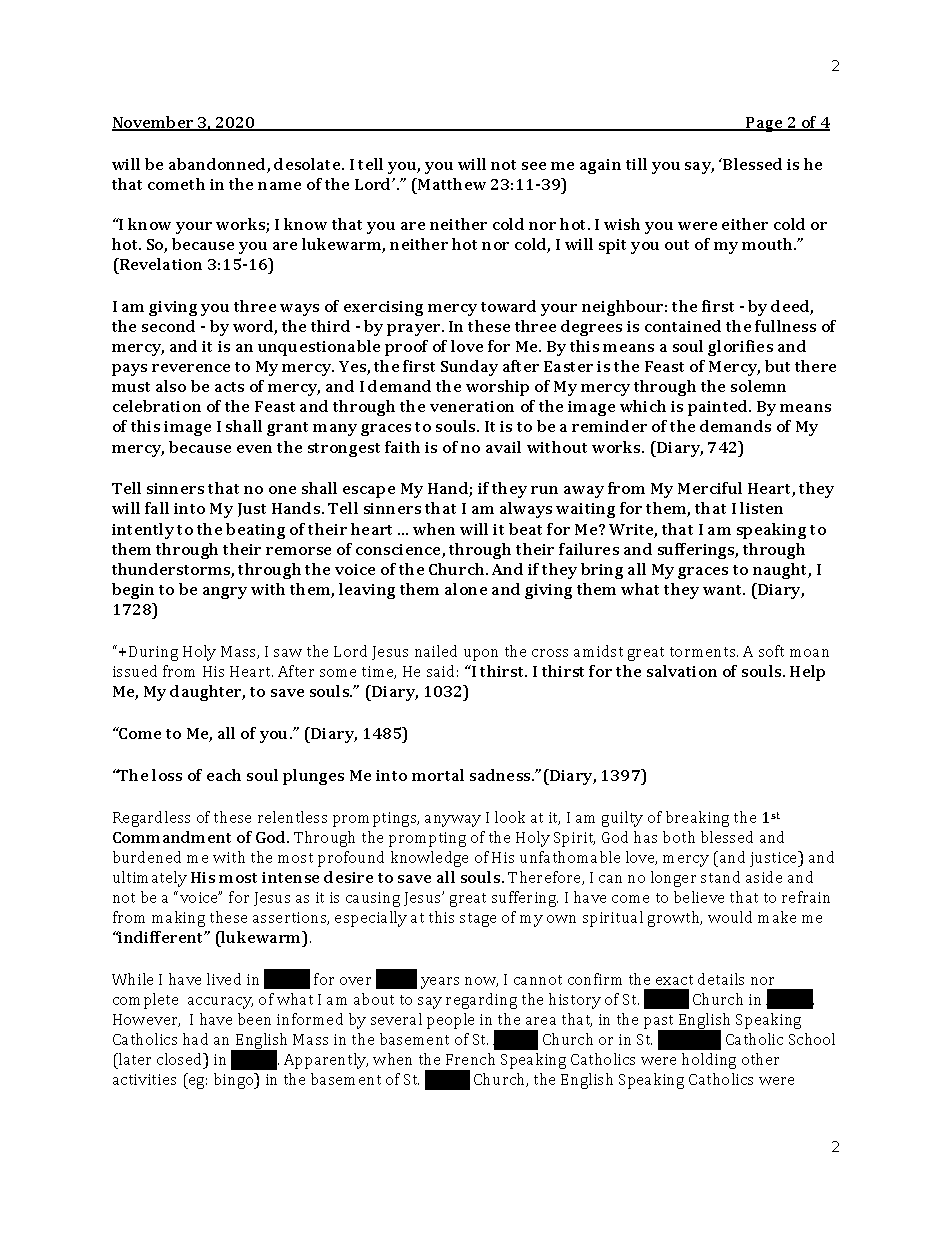 The image size is (952, 1233). I want to click on had, so click(195, 1039).
